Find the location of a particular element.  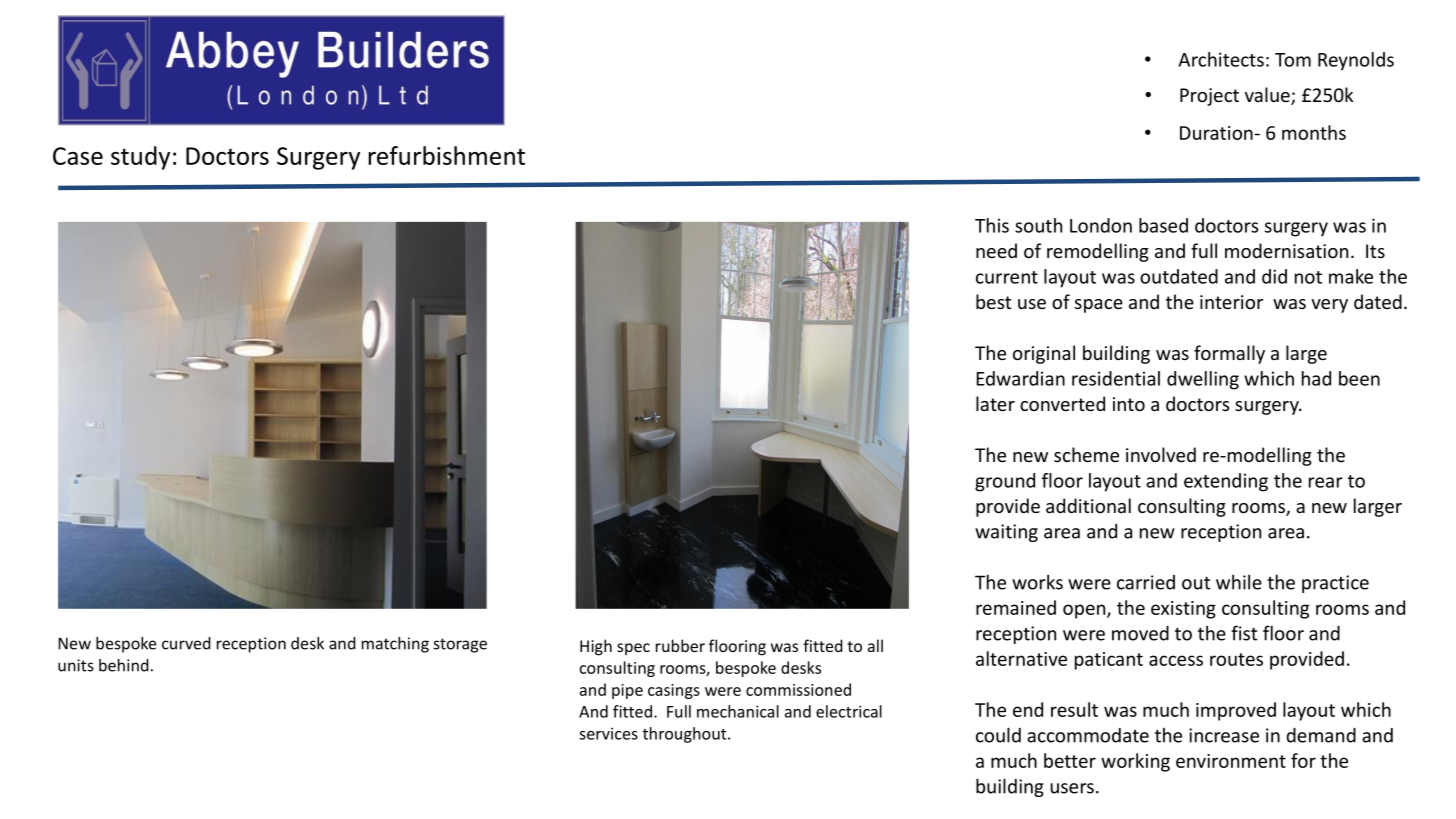

behind is located at coordinates (124, 665).
